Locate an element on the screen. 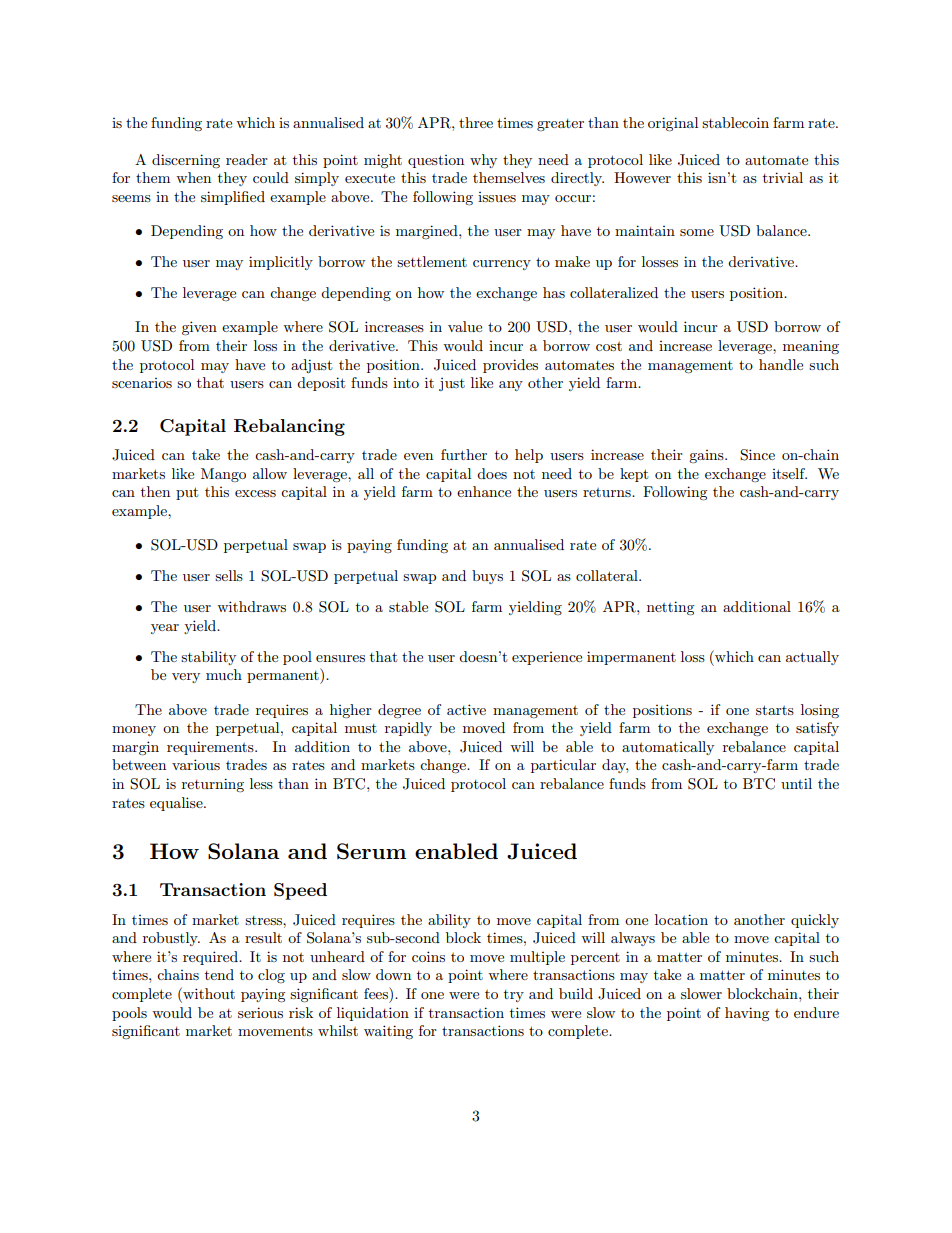 Image resolution: width=952 pixels, height=1233 pixels. trivial is located at coordinates (783, 177).
